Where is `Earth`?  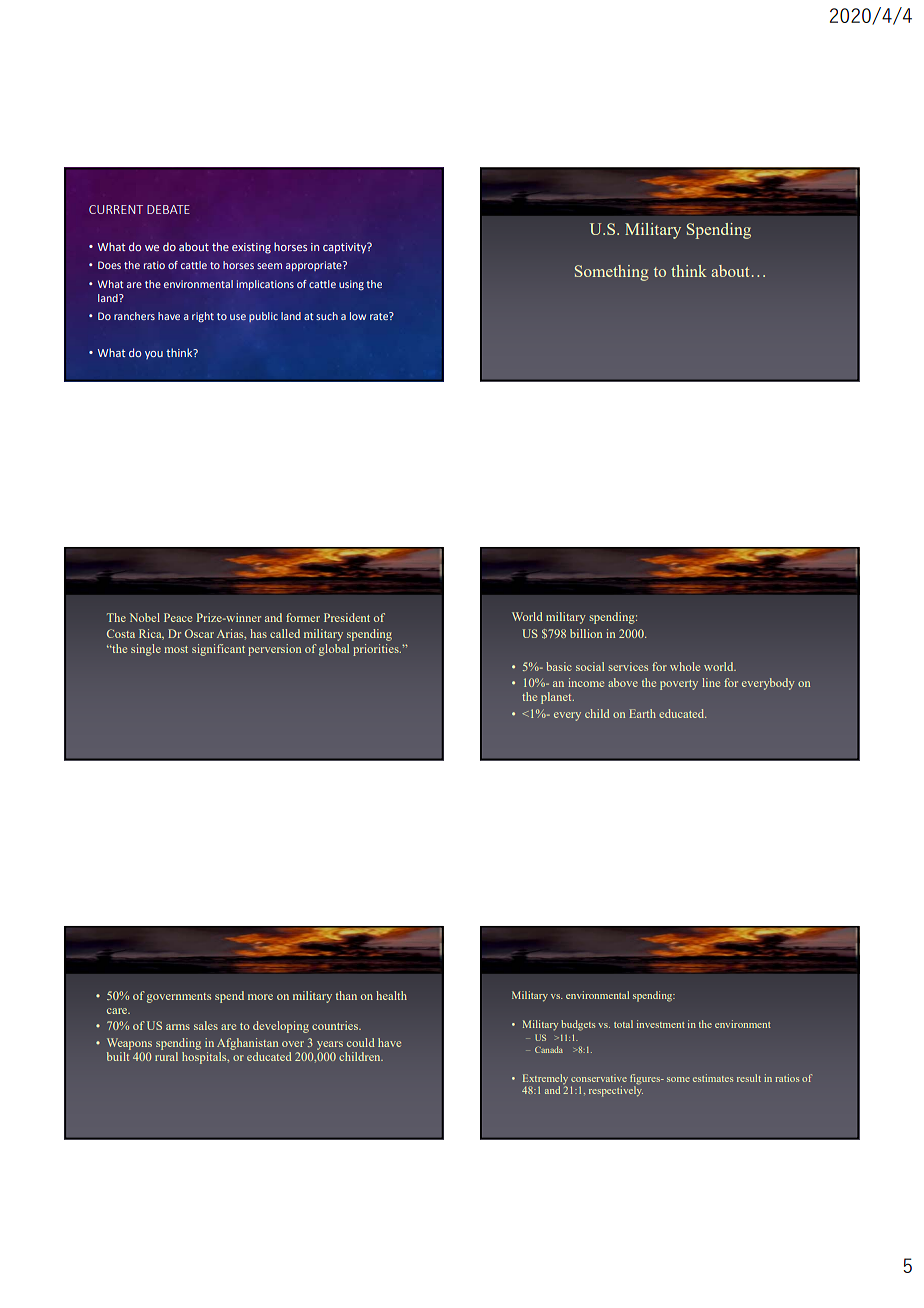 Earth is located at coordinates (642, 713).
